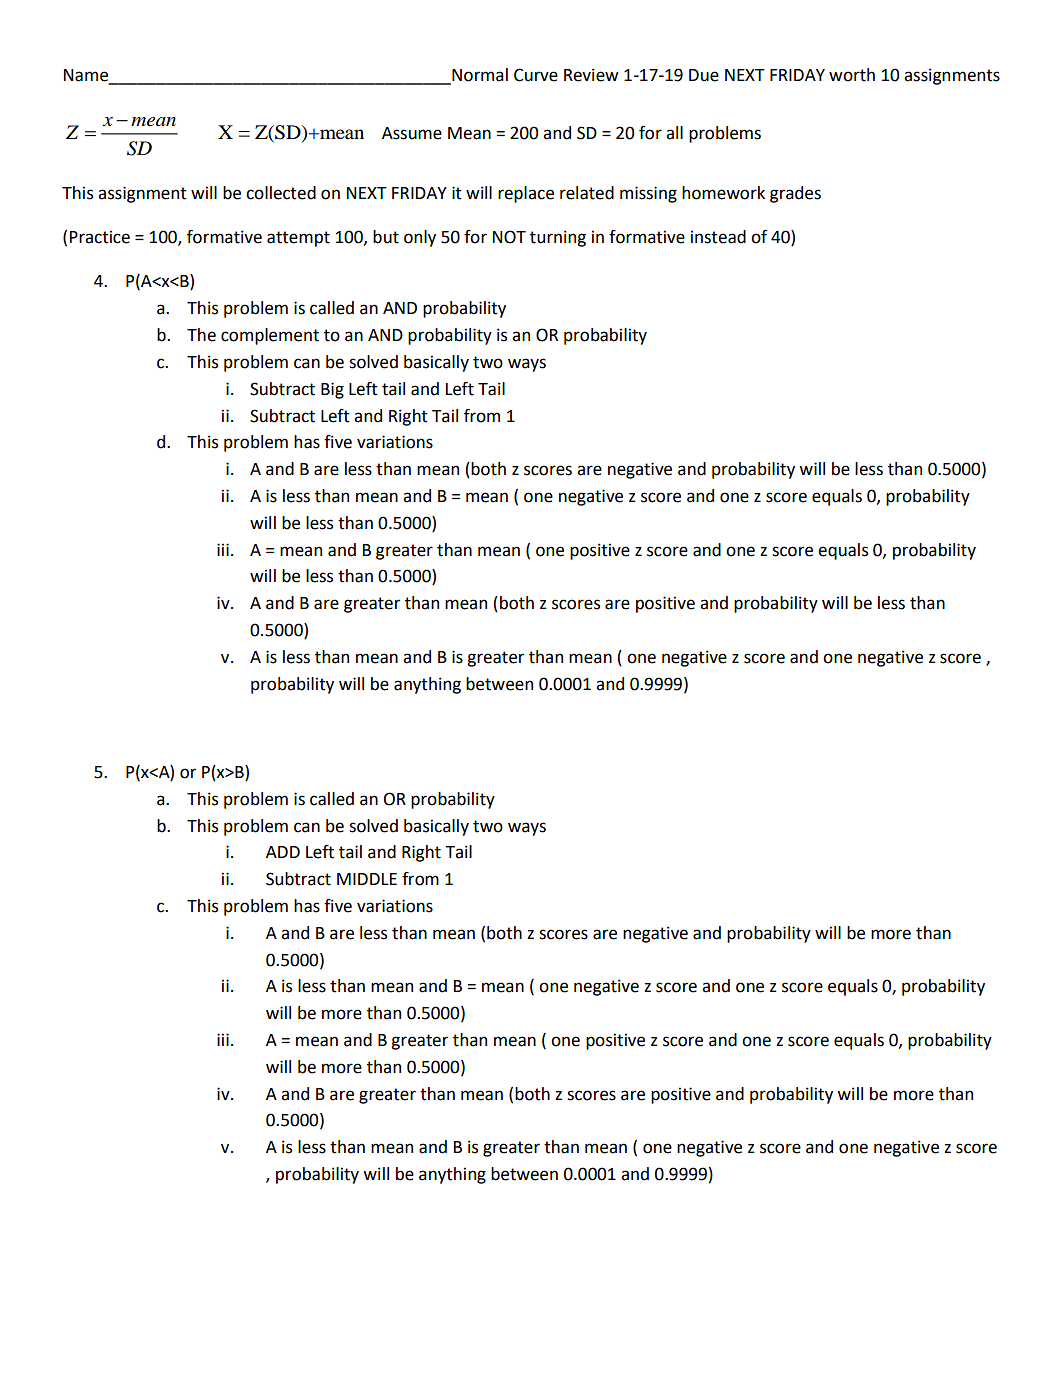 This page has width=1063, height=1375. What do you see at coordinates (558, 238) in the page?
I see `turning` at bounding box center [558, 238].
